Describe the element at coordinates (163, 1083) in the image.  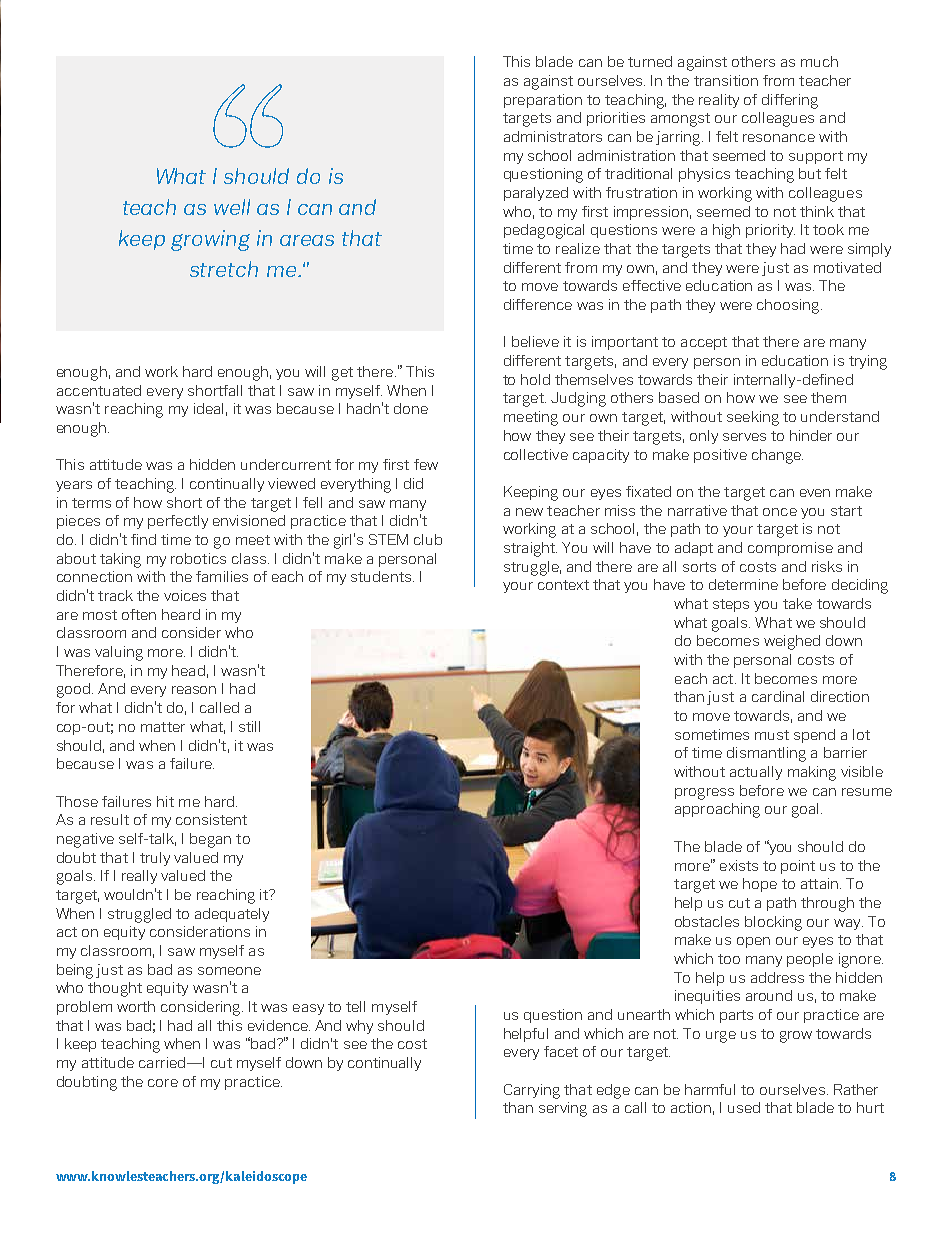
I see `core` at that location.
